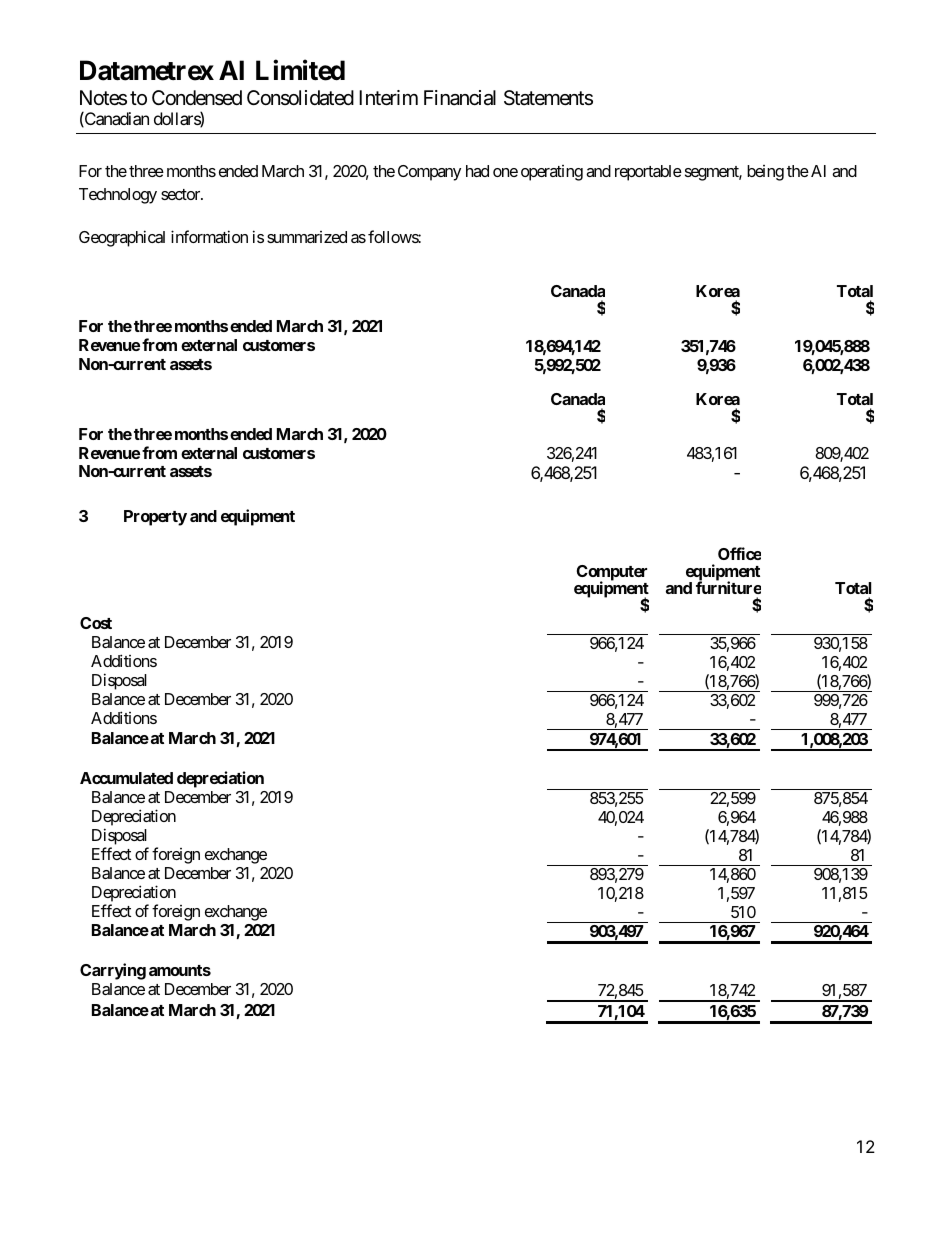 This image has width=952, height=1233. I want to click on Accumulated, so click(126, 778).
